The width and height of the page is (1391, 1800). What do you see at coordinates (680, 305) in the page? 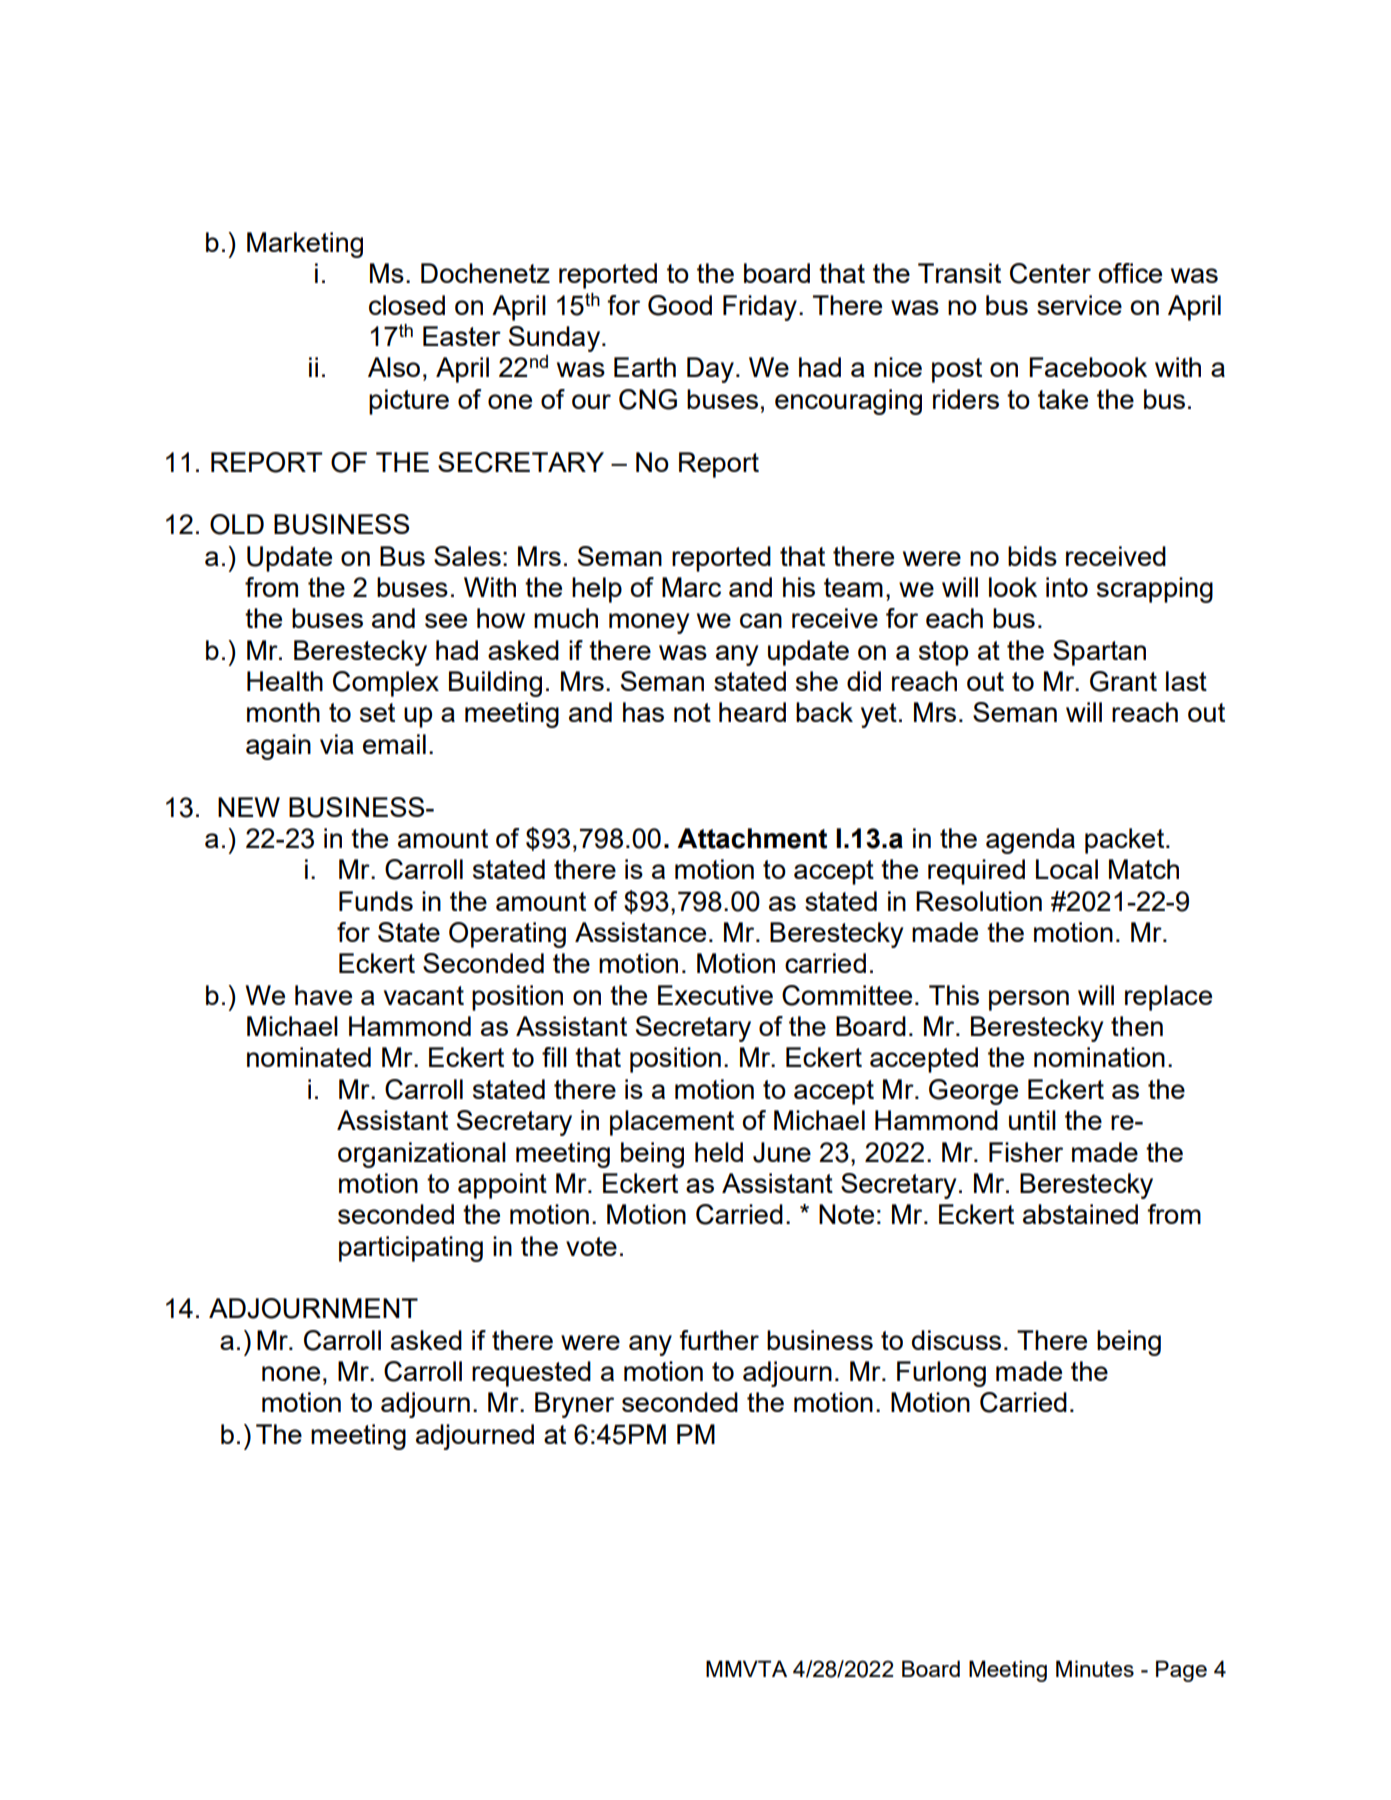
I see `Good` at bounding box center [680, 305].
